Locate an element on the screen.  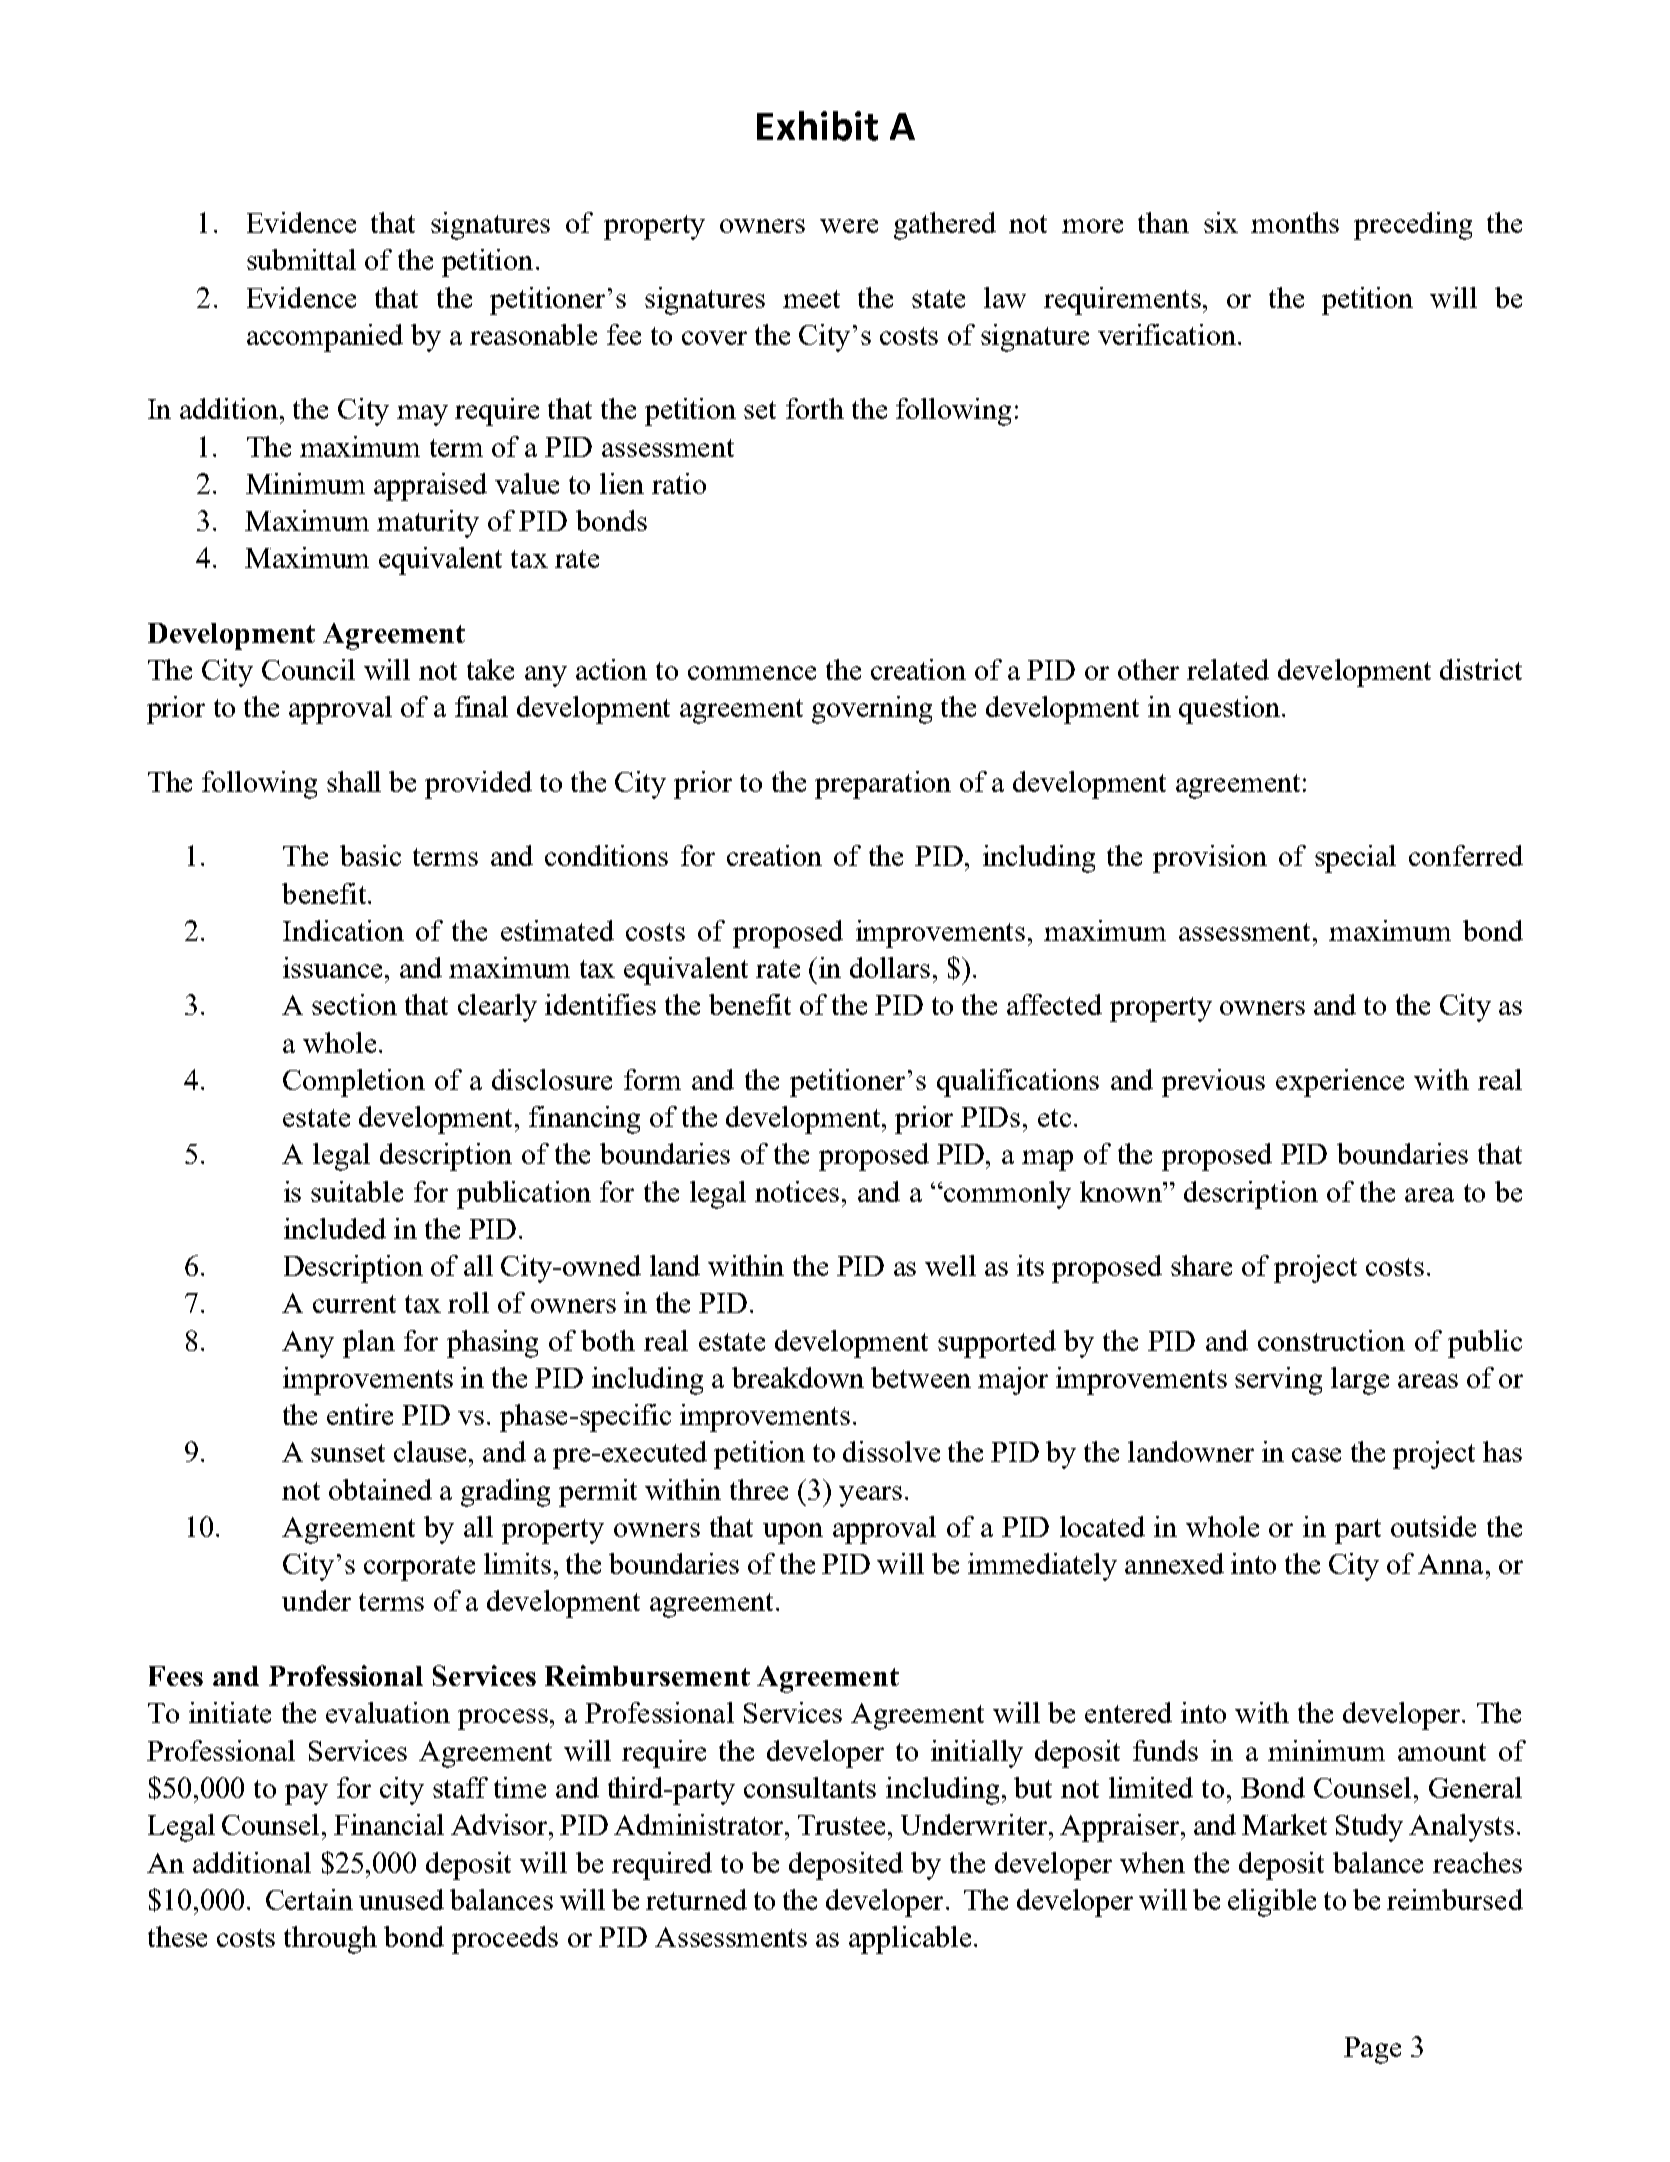
were is located at coordinates (849, 226).
